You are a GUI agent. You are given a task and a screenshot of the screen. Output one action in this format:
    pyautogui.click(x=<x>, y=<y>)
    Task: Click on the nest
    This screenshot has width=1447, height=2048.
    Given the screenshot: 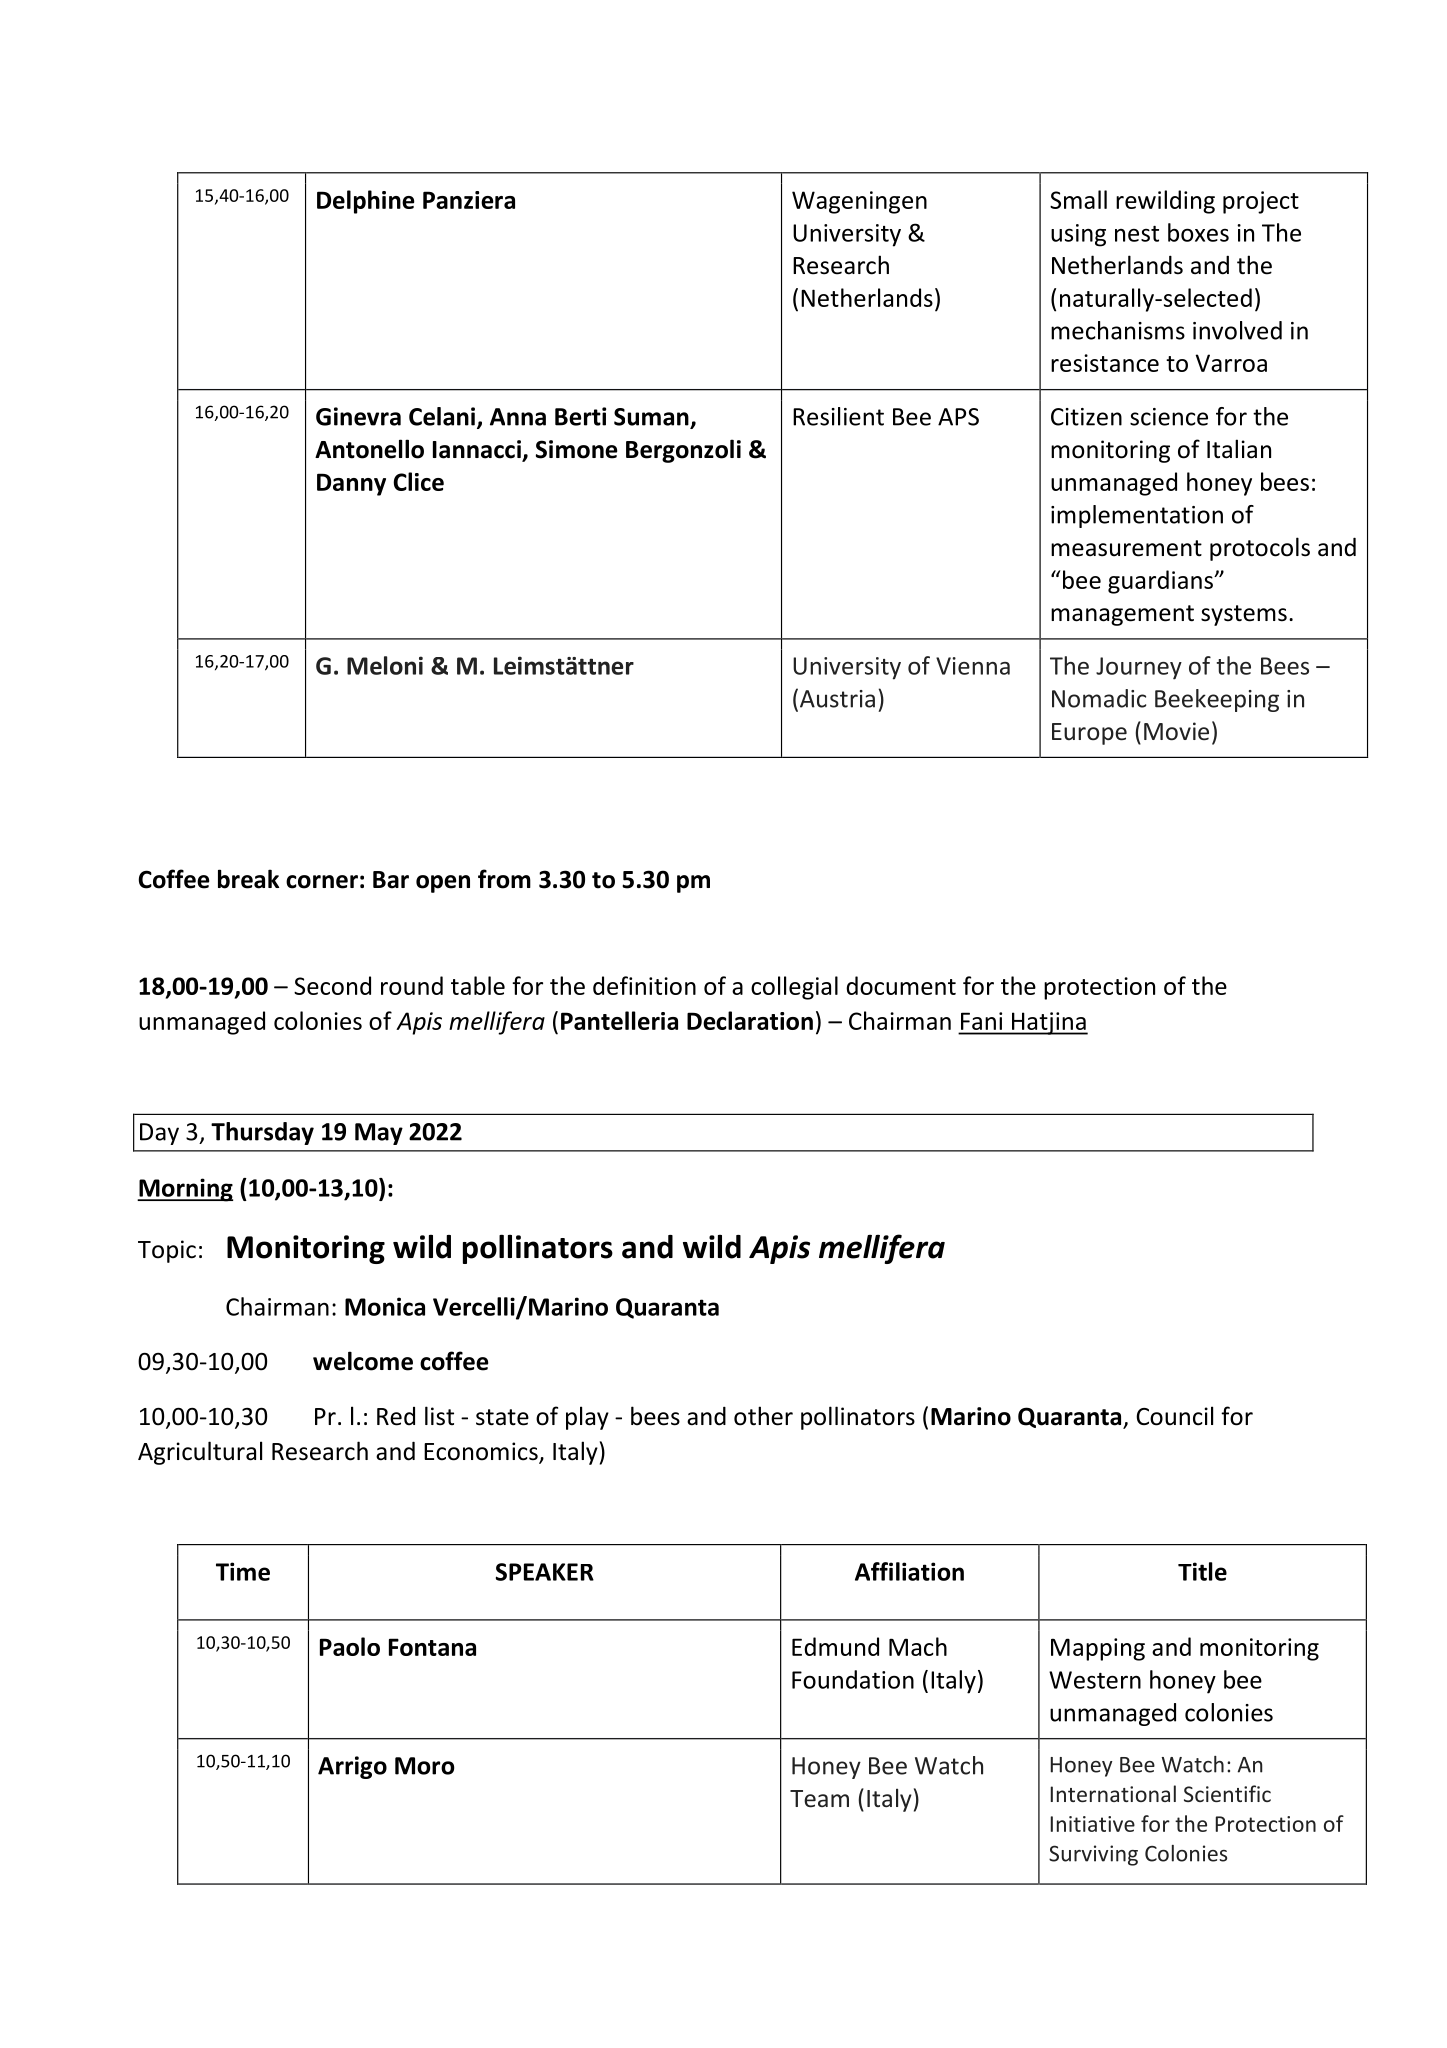 What is the action you would take?
    pyautogui.click(x=1137, y=234)
